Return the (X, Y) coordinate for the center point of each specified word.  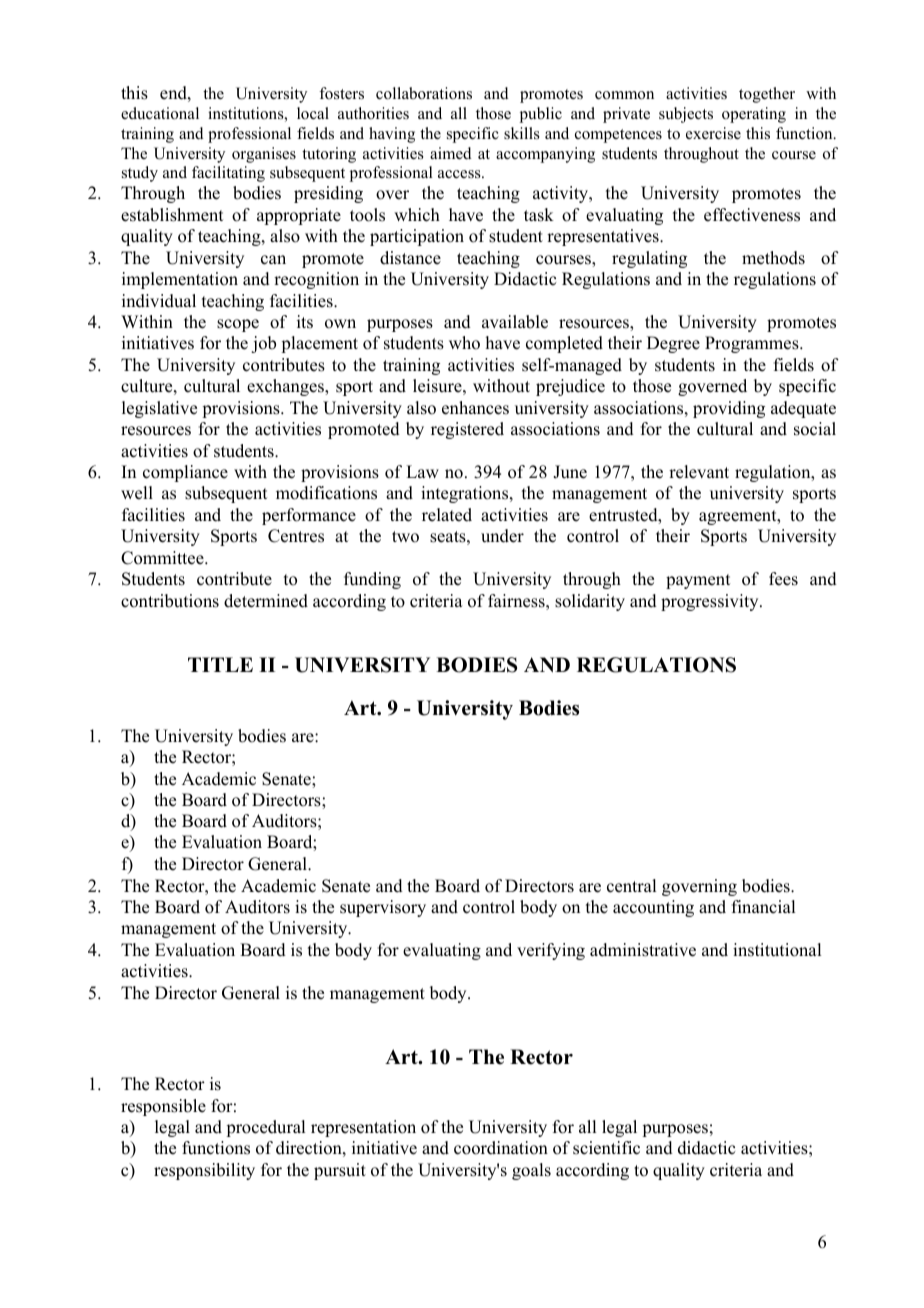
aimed (451, 153)
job (263, 344)
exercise (713, 133)
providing (729, 409)
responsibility (204, 1171)
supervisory (383, 908)
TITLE (220, 664)
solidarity (590, 602)
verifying (551, 951)
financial (763, 907)
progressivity (711, 602)
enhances (475, 408)
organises (264, 155)
